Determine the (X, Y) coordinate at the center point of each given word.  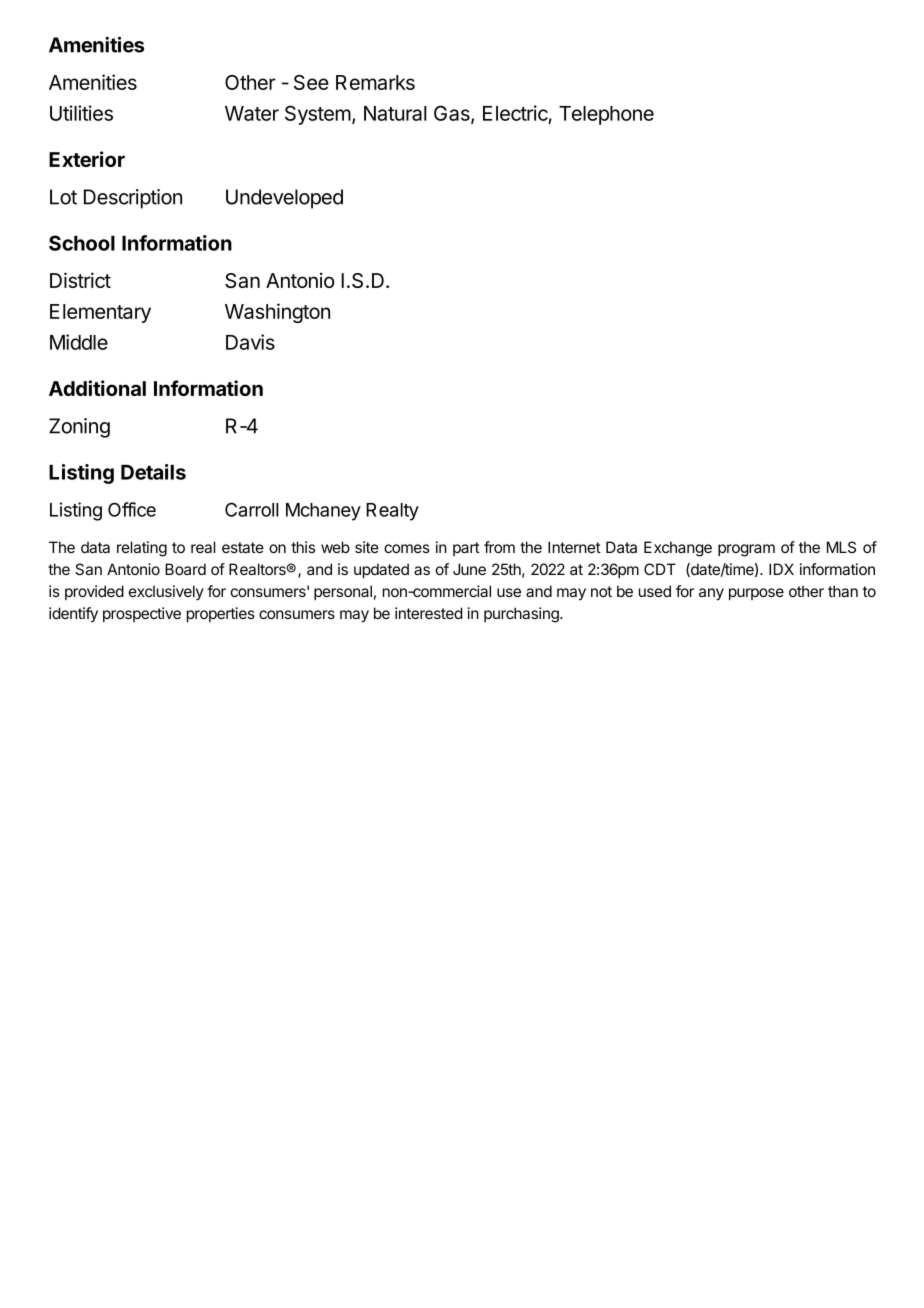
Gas (453, 114)
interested (428, 613)
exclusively (166, 593)
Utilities (81, 113)
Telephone (606, 115)
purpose (756, 594)
